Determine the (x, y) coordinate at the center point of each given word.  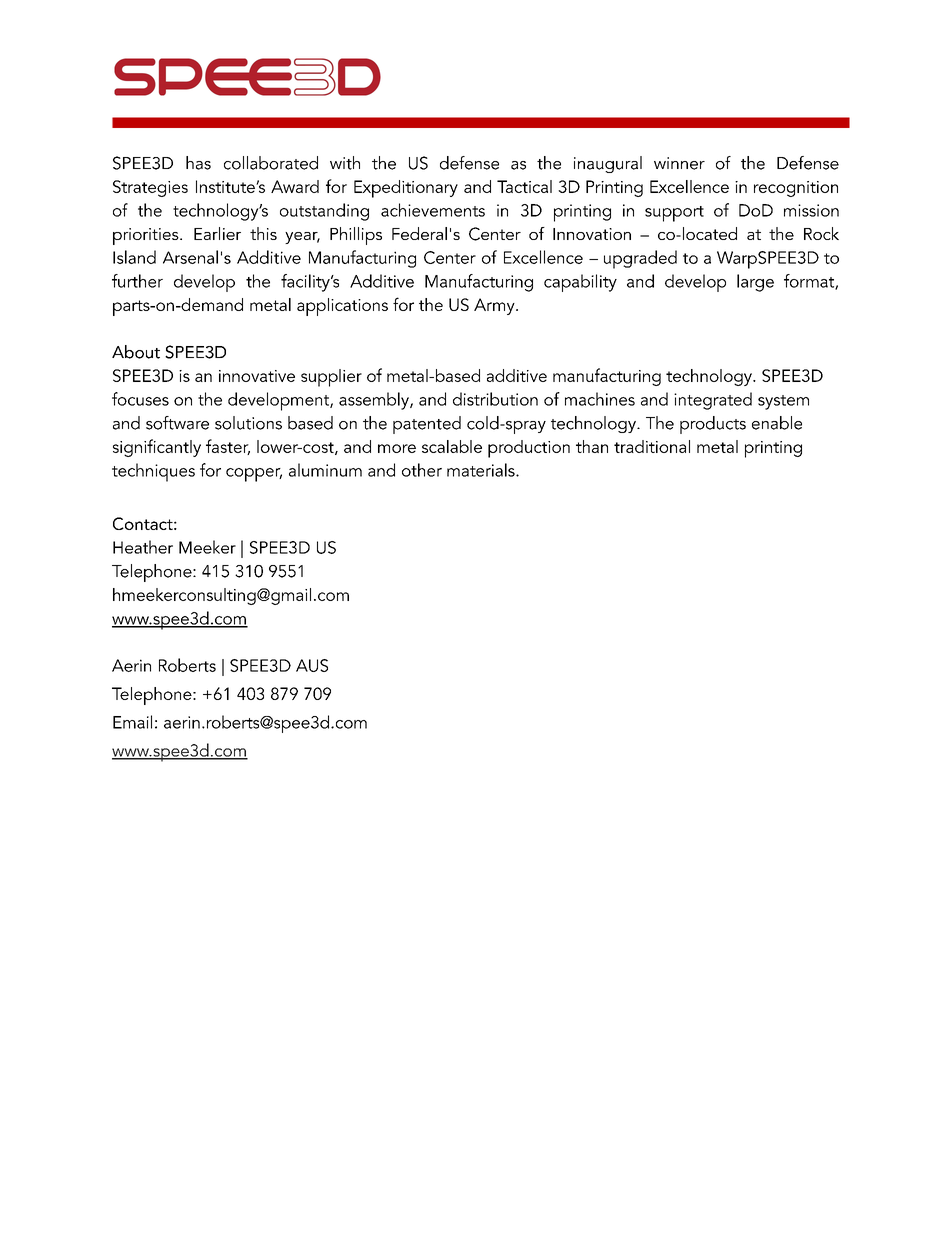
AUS (312, 665)
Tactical (524, 186)
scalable (452, 446)
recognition (796, 189)
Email (132, 722)
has (198, 163)
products (713, 425)
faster (228, 447)
